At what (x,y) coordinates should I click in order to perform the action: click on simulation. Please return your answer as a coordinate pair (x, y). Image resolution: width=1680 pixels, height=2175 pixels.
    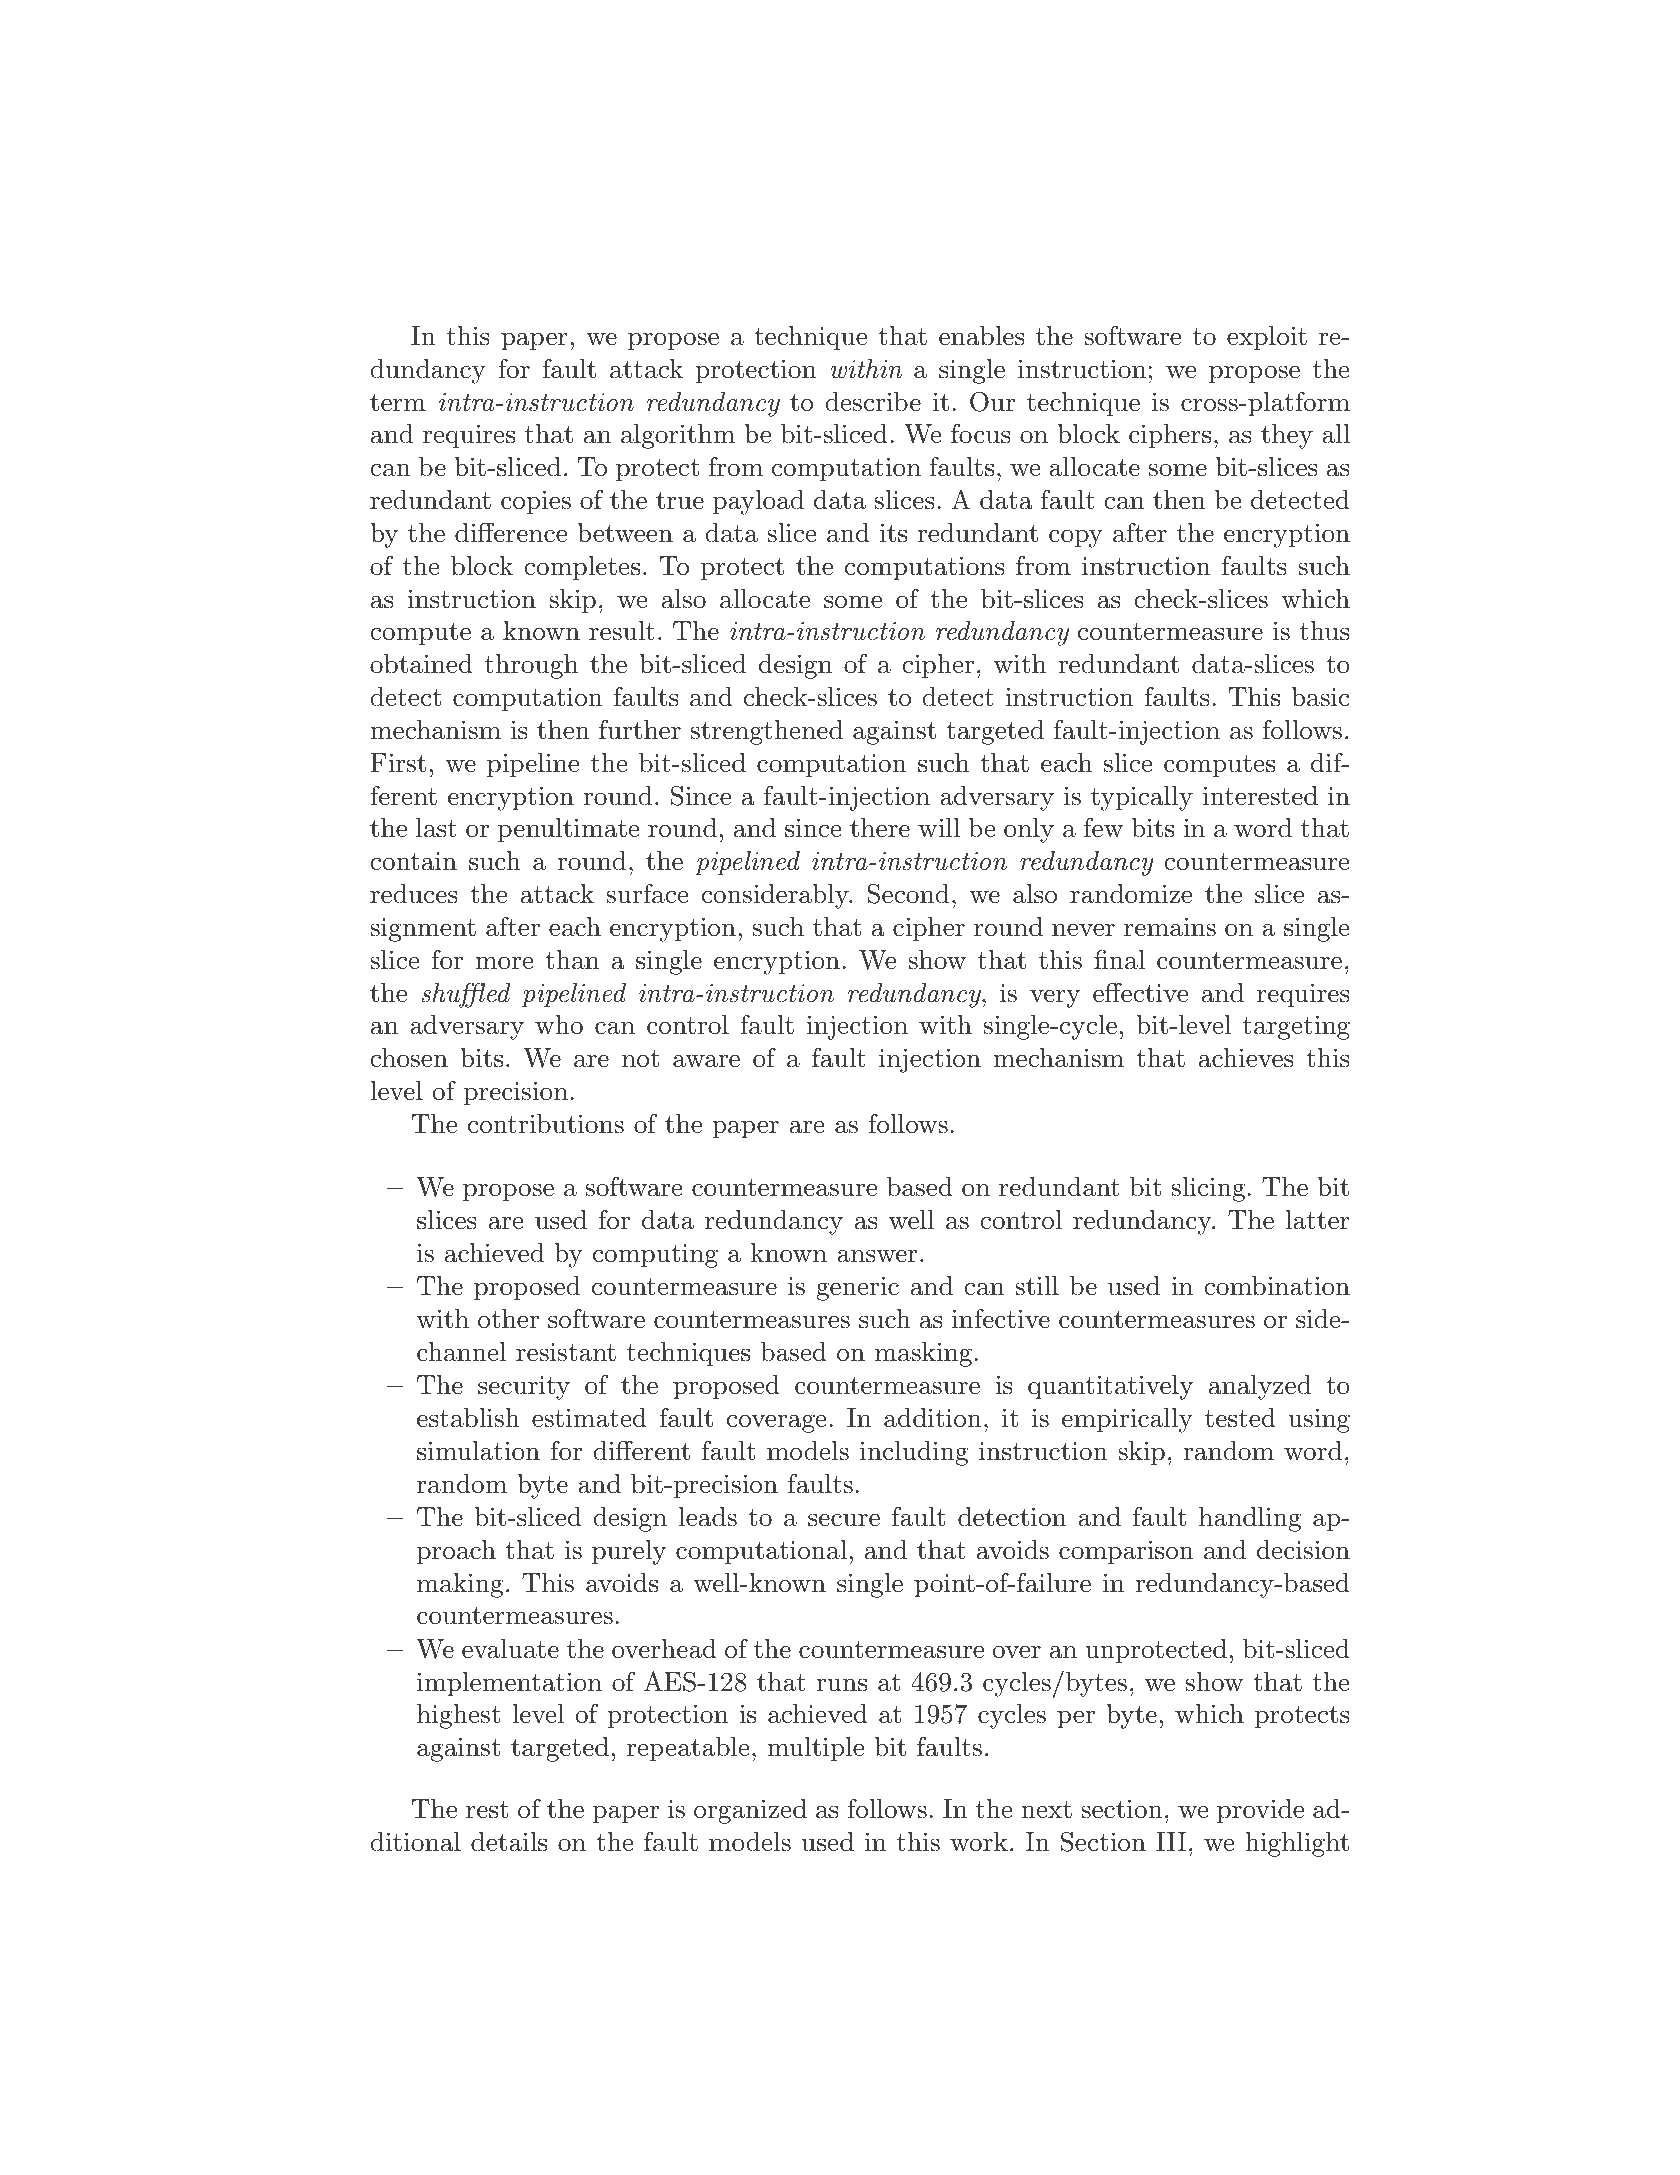
    Looking at the image, I should click on (478, 1451).
